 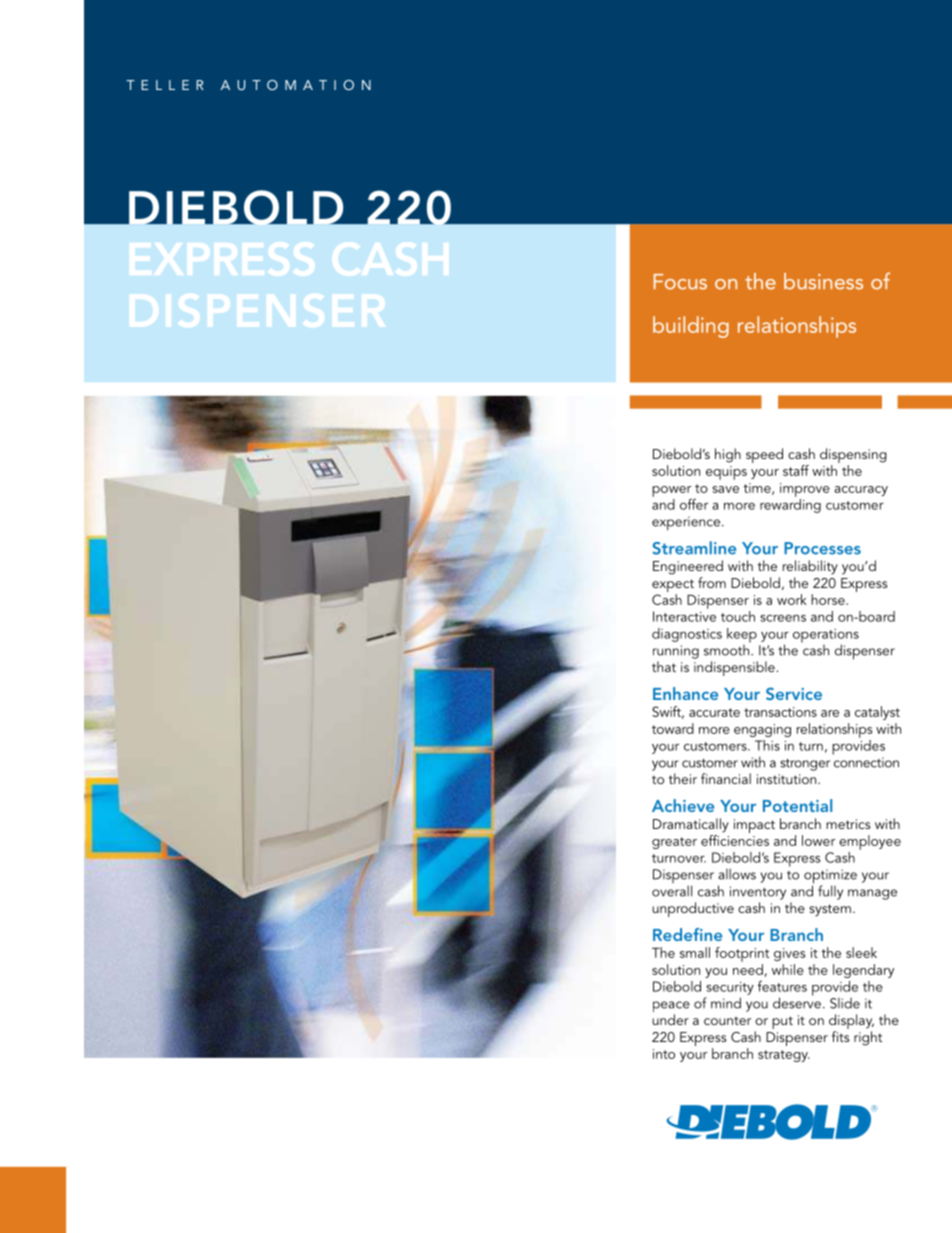 What do you see at coordinates (848, 824) in the image?
I see `metrics` at bounding box center [848, 824].
